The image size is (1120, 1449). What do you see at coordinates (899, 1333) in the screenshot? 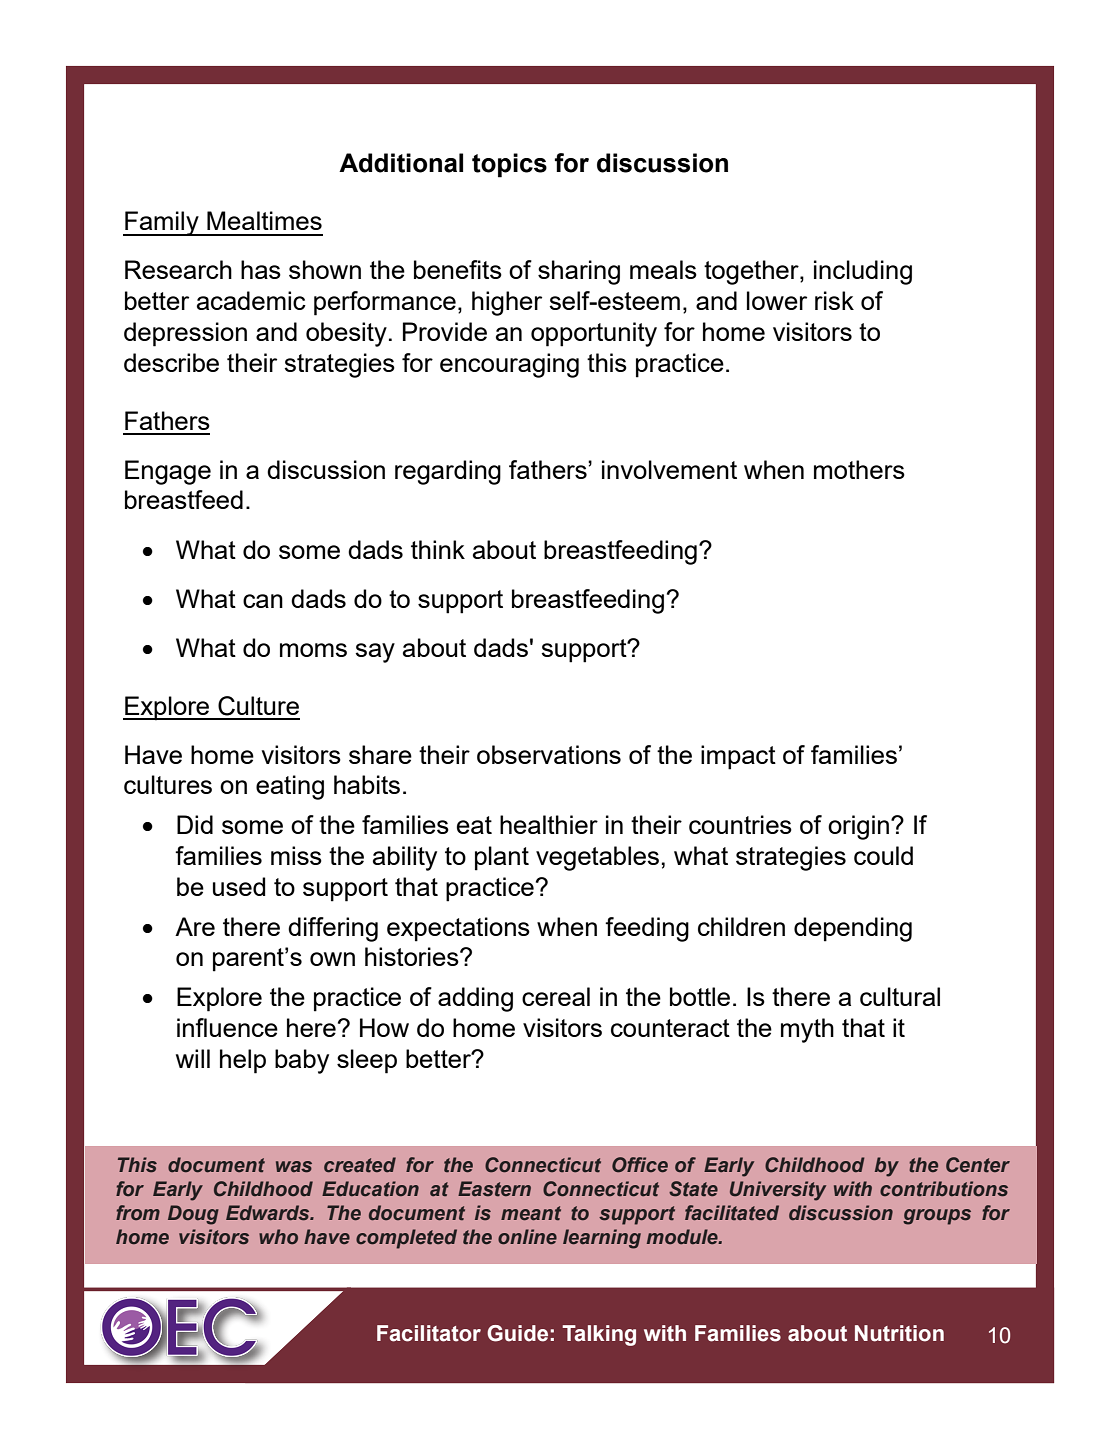
I see `Nutrition` at bounding box center [899, 1333].
